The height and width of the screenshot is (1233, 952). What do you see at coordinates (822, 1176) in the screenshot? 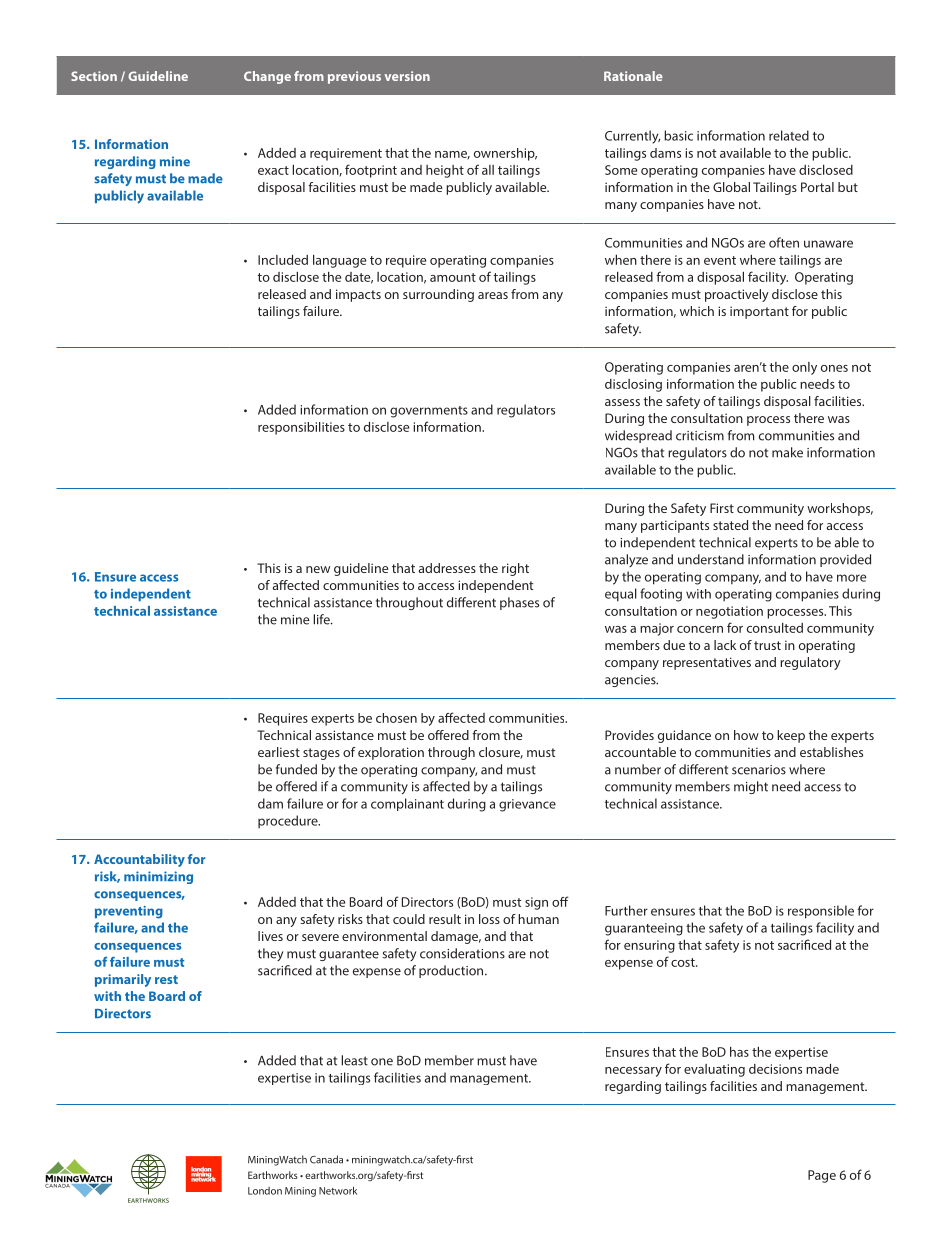
I see `Page` at bounding box center [822, 1176].
